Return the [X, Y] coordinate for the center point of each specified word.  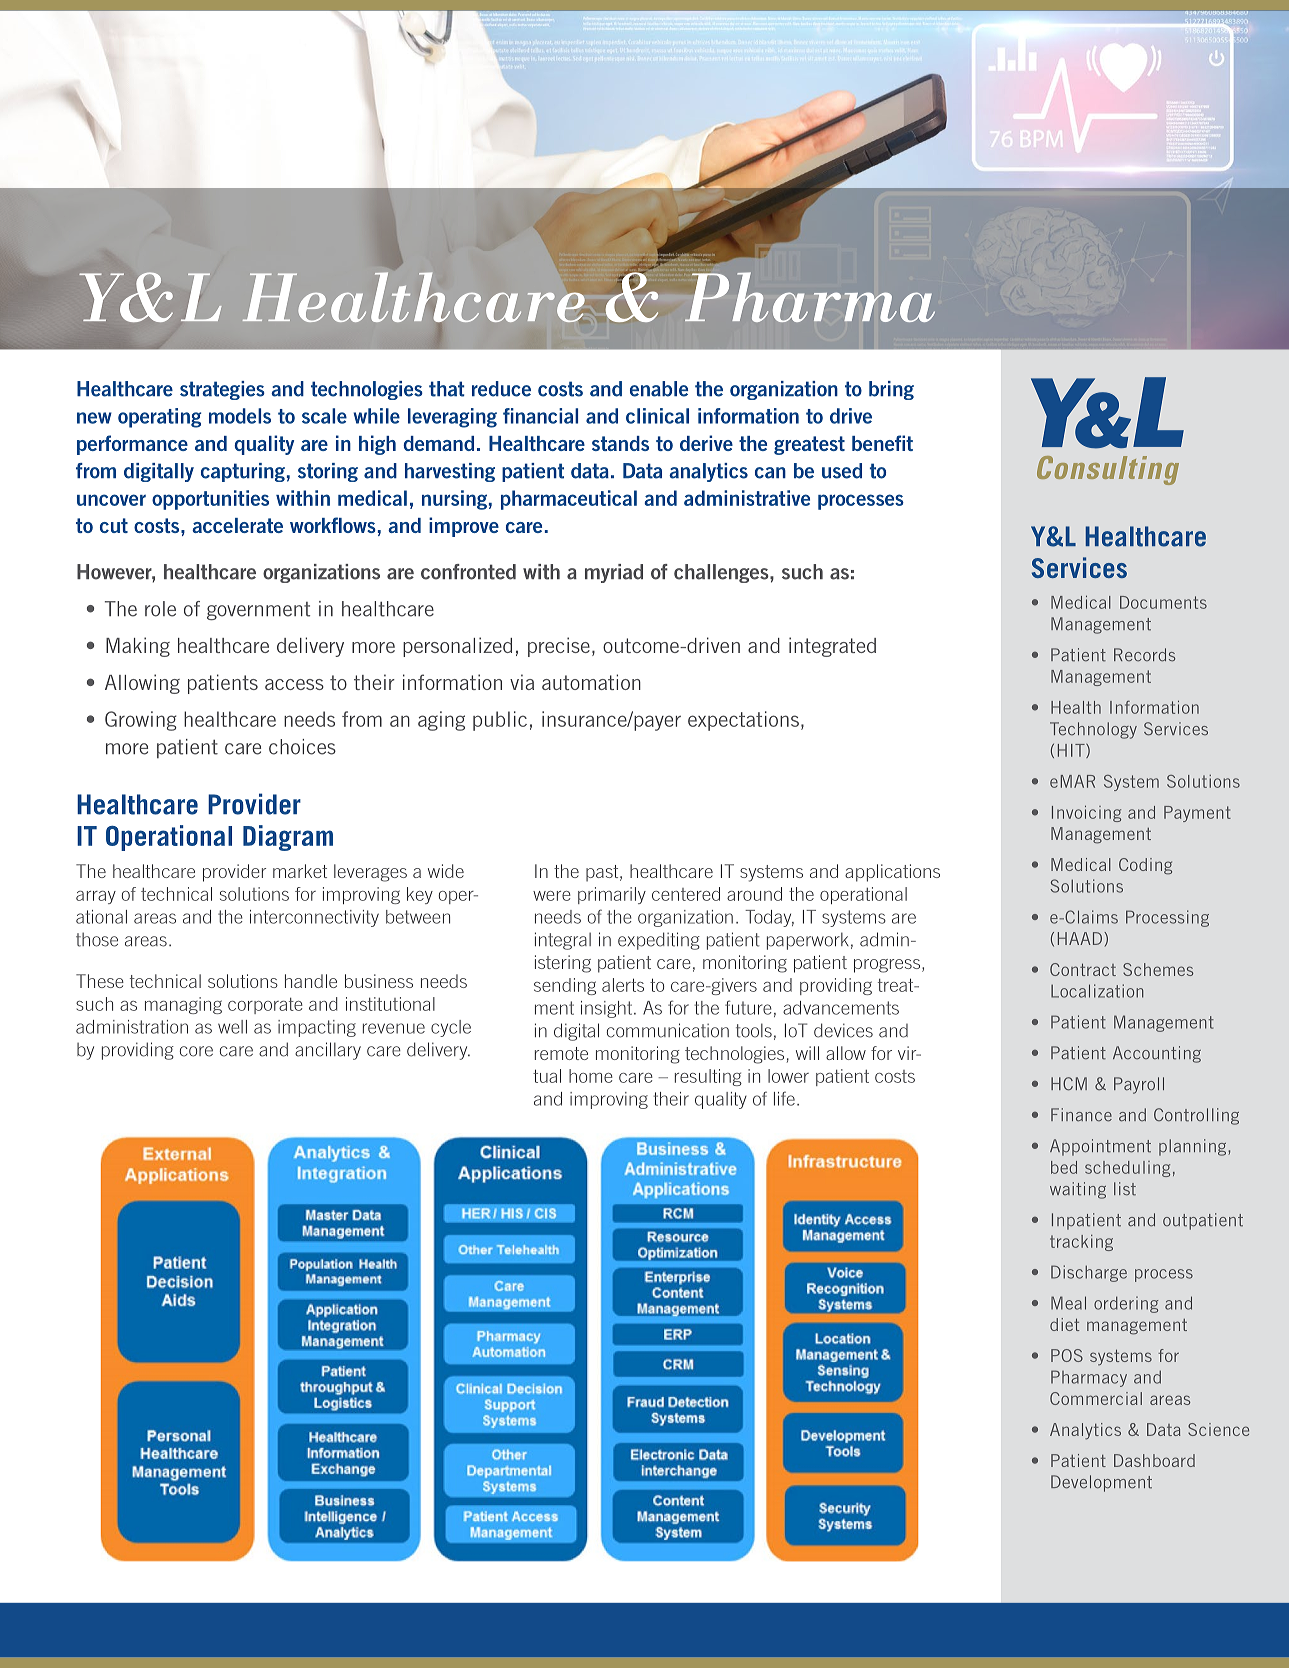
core [196, 1051]
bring [891, 390]
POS [1067, 1355]
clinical [657, 416]
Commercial [1096, 1398]
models [240, 416]
